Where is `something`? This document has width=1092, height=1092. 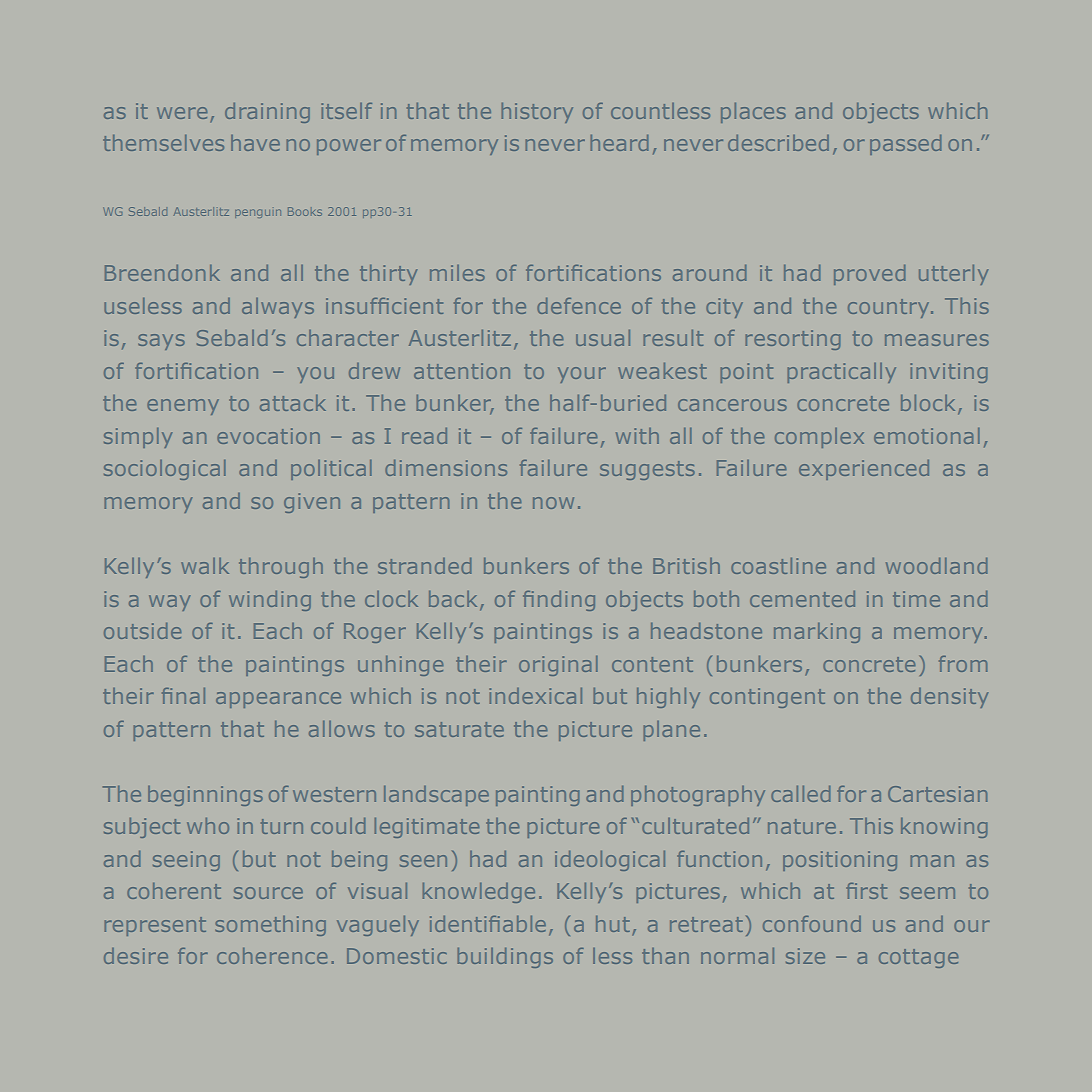
something is located at coordinates (270, 926).
